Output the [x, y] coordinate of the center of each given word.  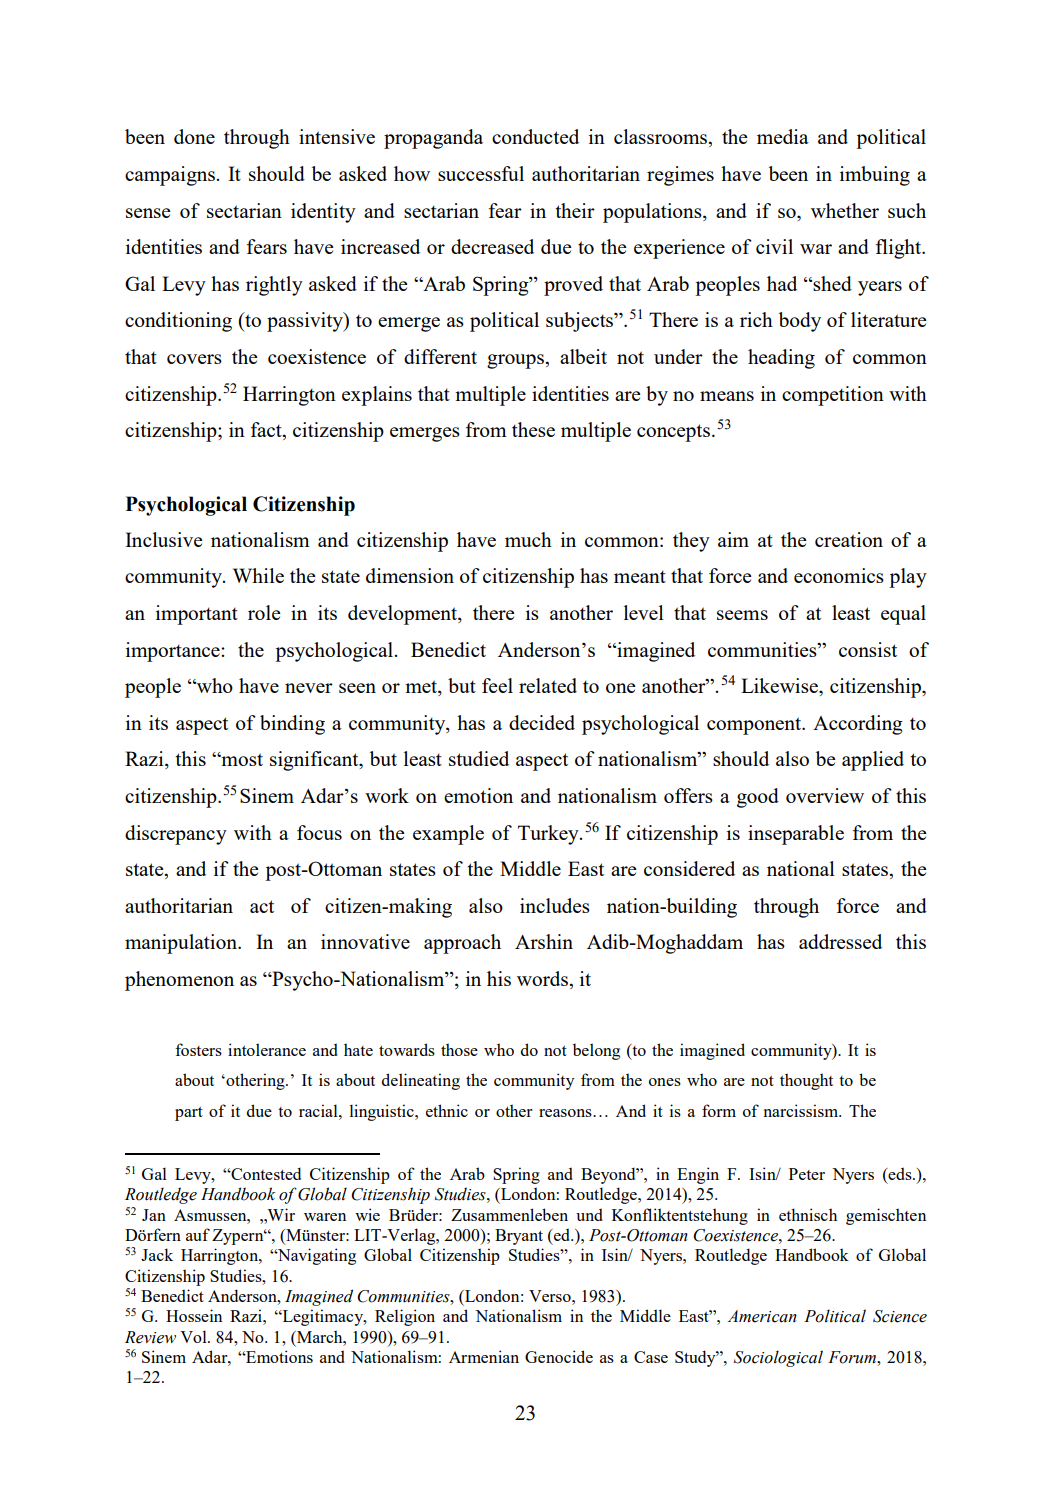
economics [839, 575]
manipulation [182, 944]
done [194, 136]
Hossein [194, 1315]
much [528, 539]
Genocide [559, 1356]
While [258, 575]
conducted [535, 136]
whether [845, 210]
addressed [840, 941]
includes [555, 905]
